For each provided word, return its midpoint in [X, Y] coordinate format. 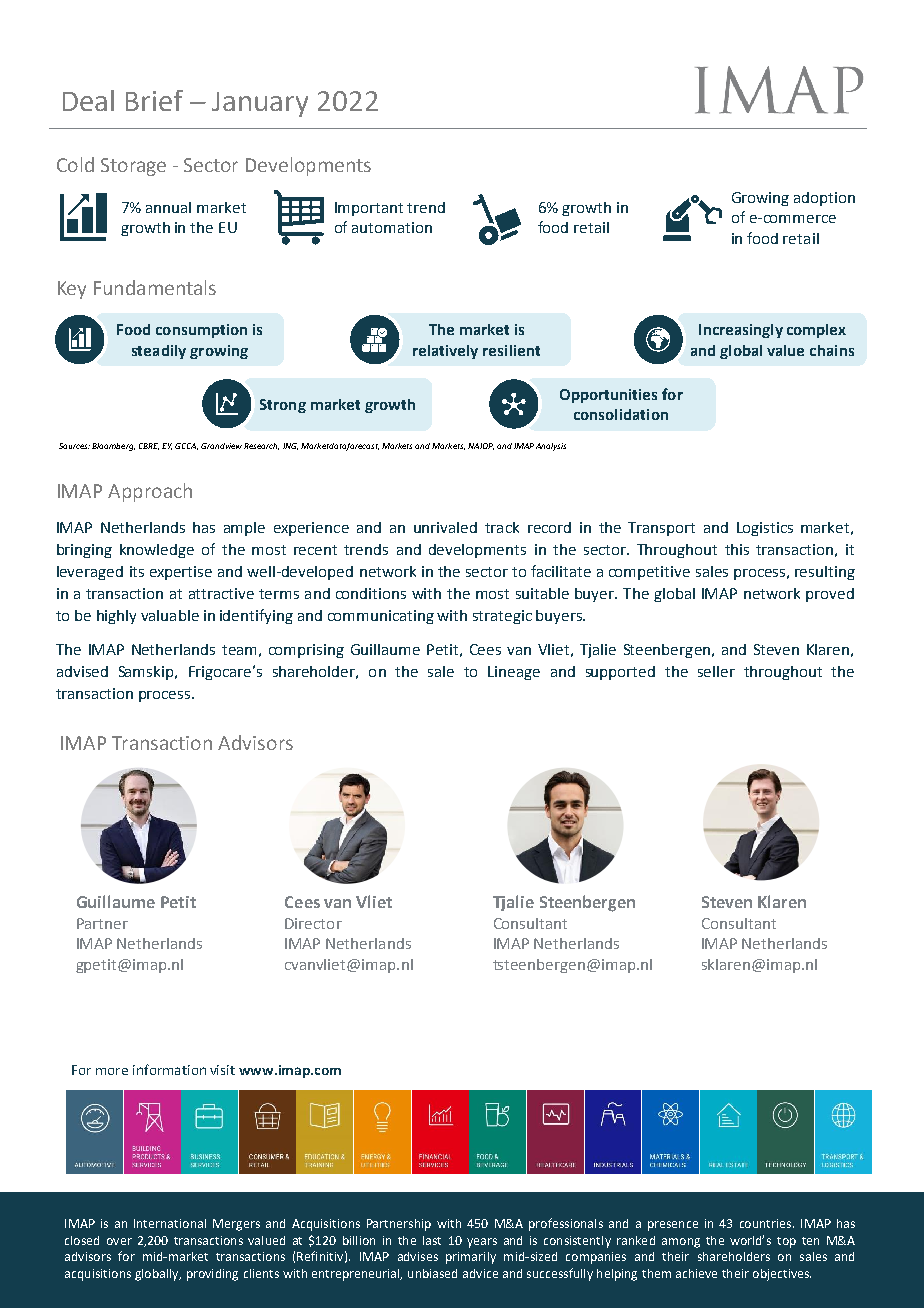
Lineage [514, 673]
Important [369, 209]
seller [716, 671]
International [170, 1223]
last [432, 1240]
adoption [824, 199]
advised [82, 671]
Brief [154, 100]
